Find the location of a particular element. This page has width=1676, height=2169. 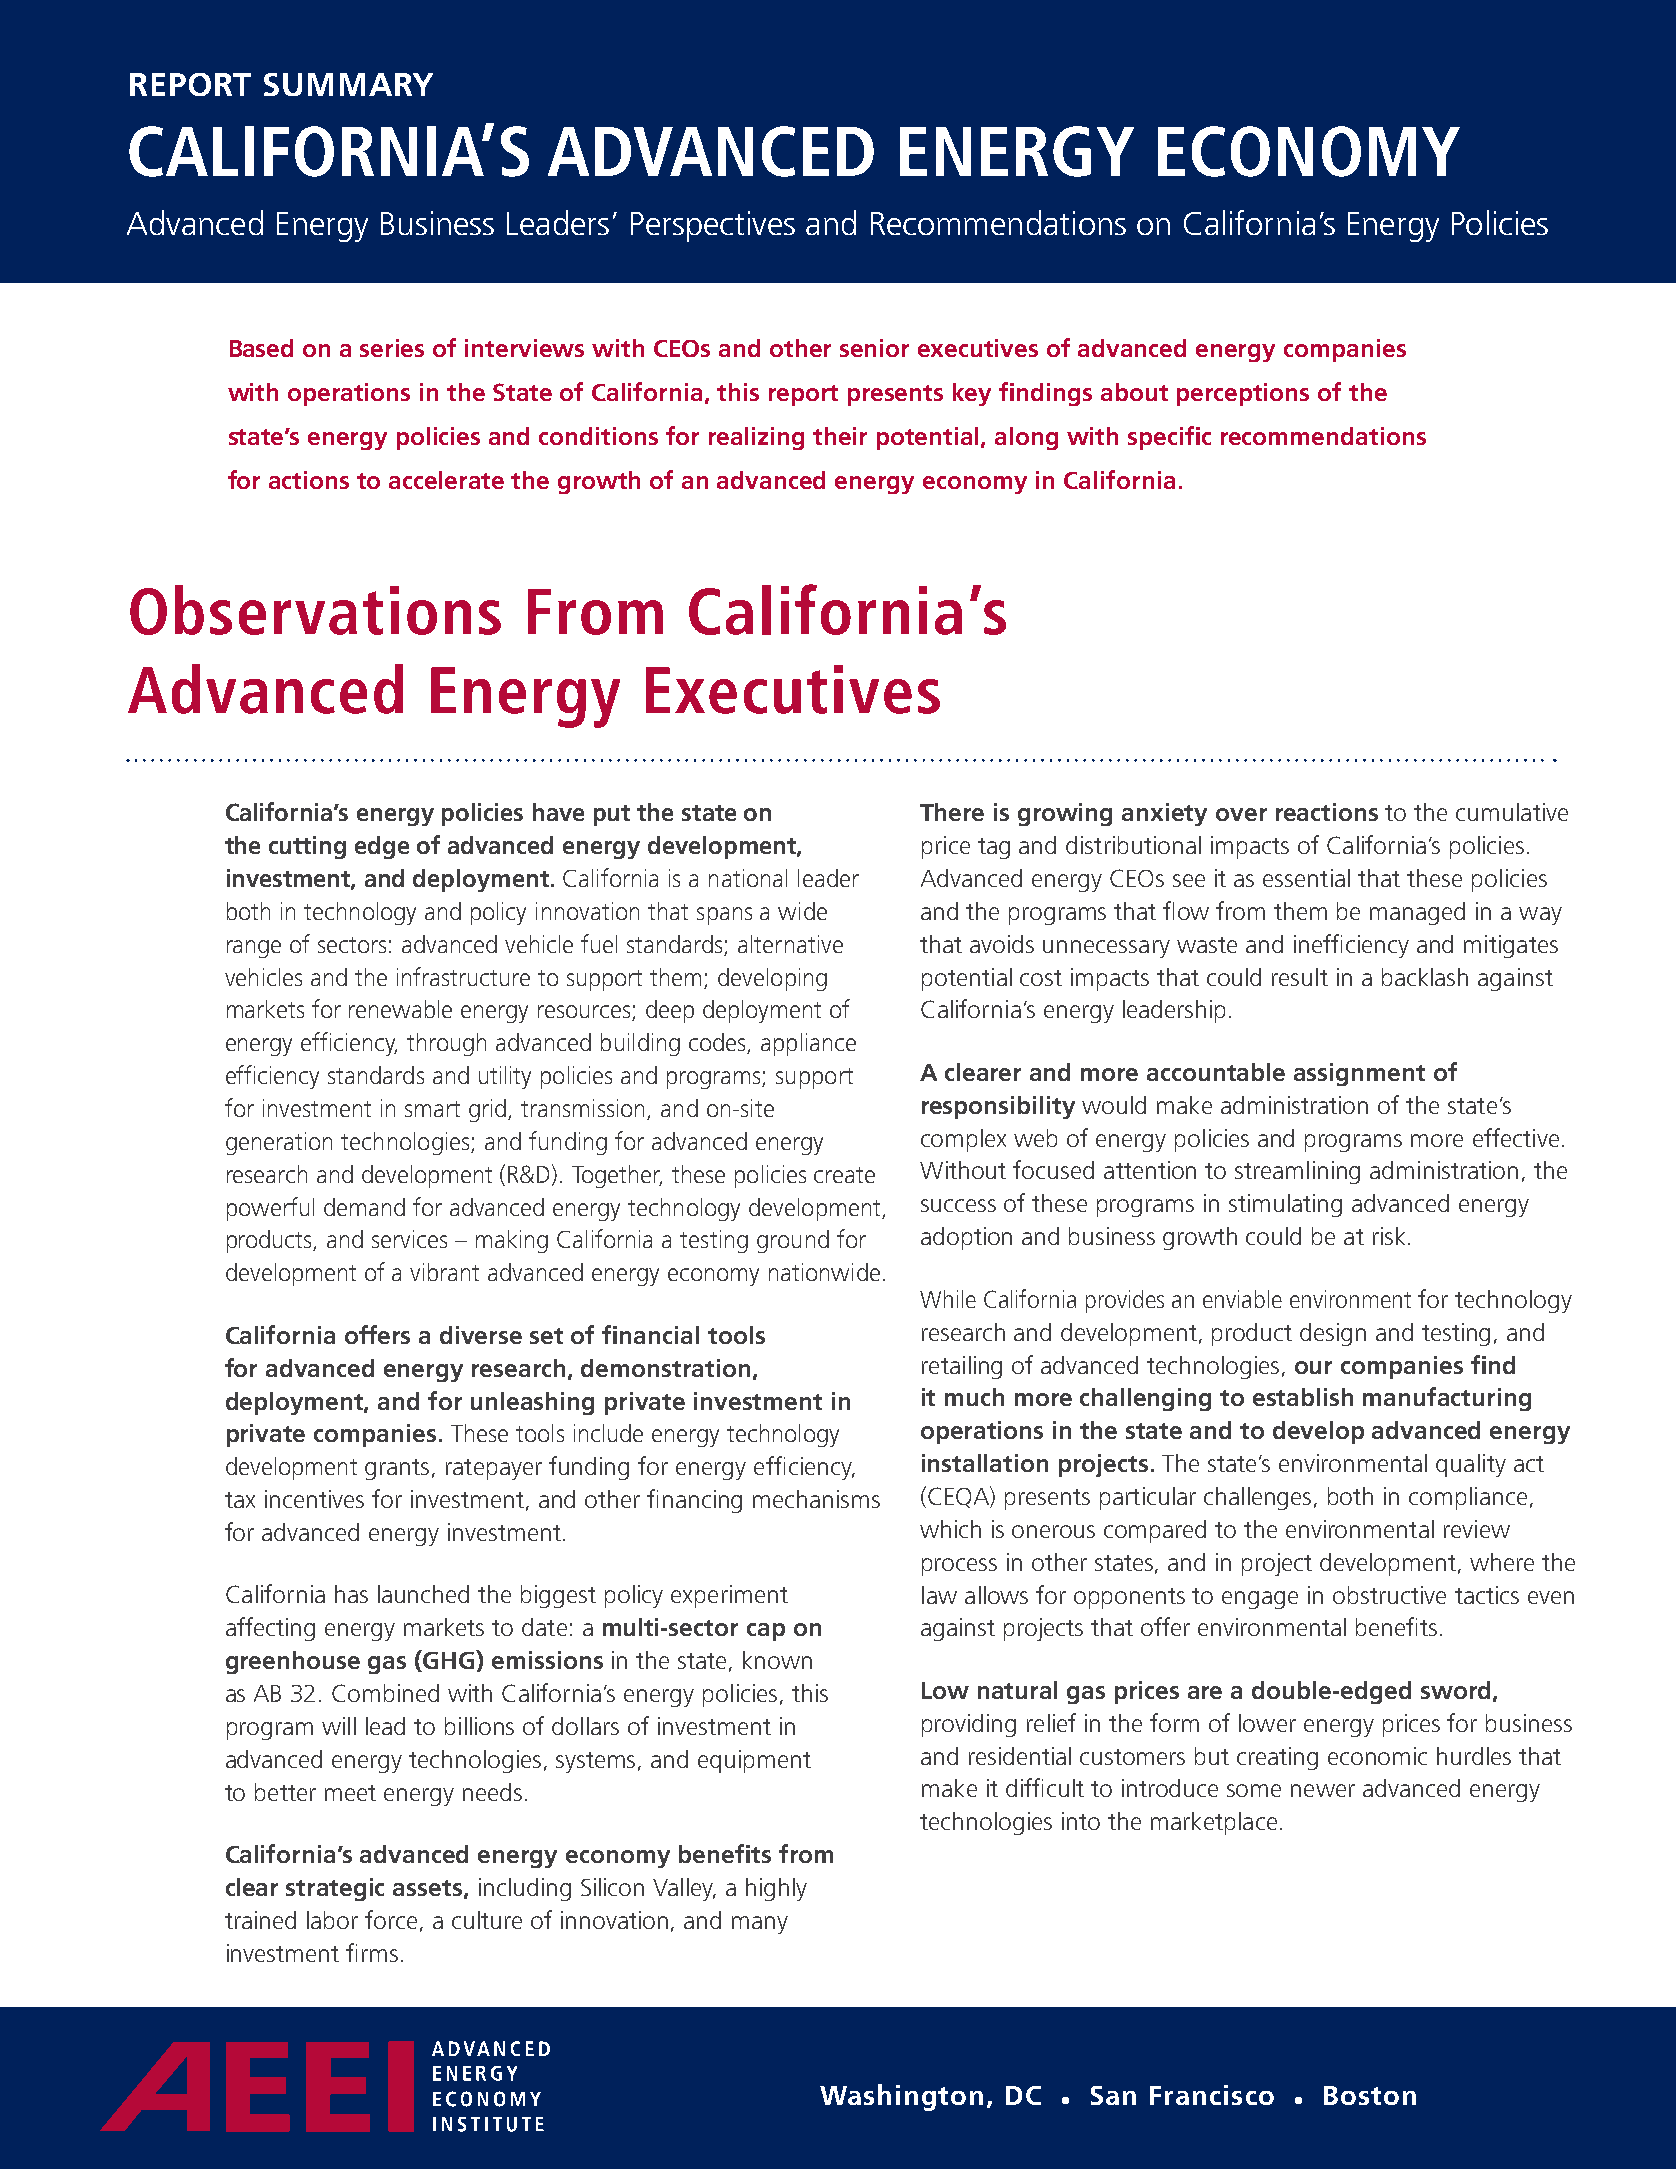

assignment is located at coordinates (1359, 1074).
